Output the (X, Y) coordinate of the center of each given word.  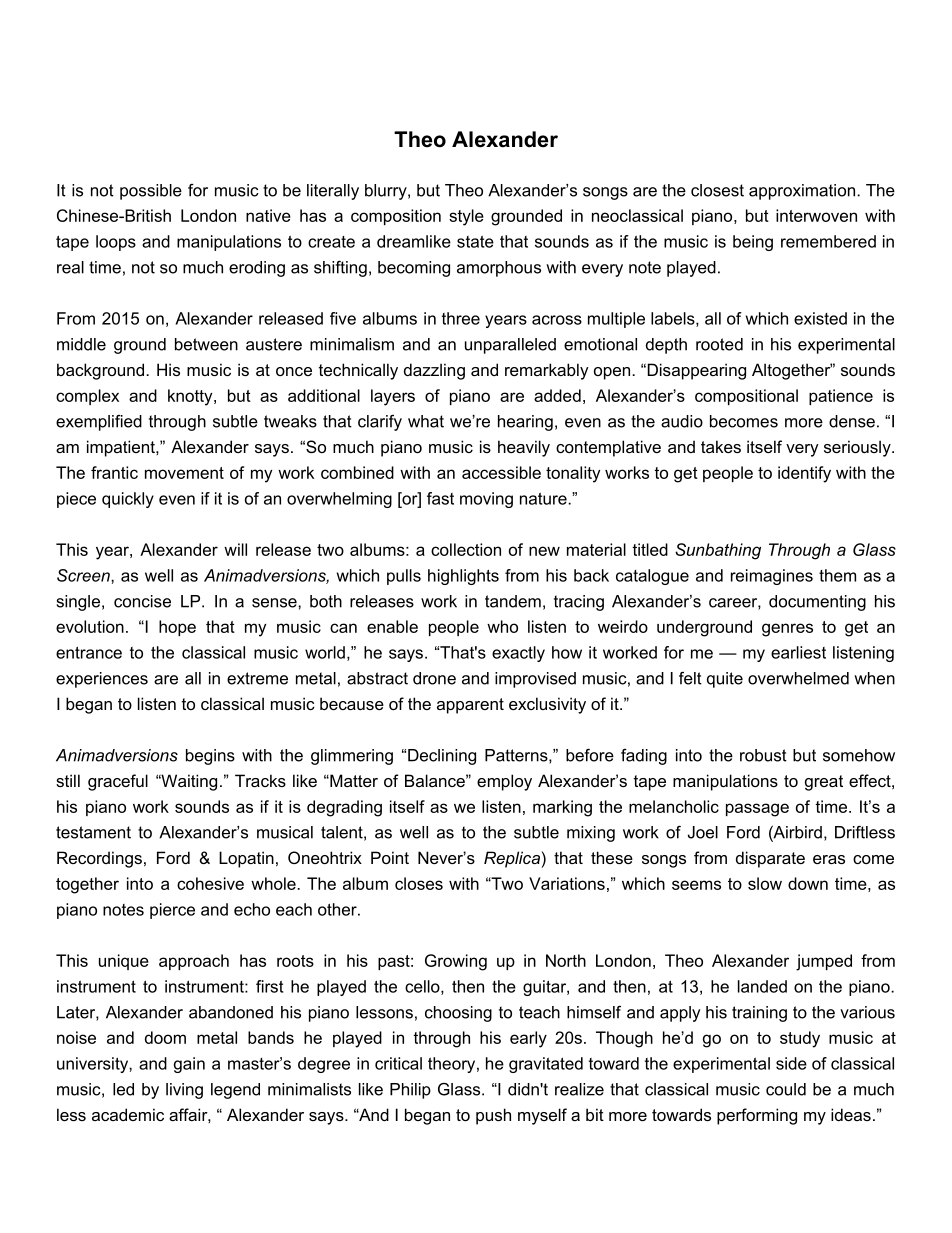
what (426, 421)
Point (390, 857)
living (184, 1091)
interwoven (816, 215)
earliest (798, 652)
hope (177, 628)
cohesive (210, 883)
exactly (518, 654)
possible (151, 192)
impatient (122, 448)
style (466, 217)
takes (721, 446)
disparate (770, 859)
